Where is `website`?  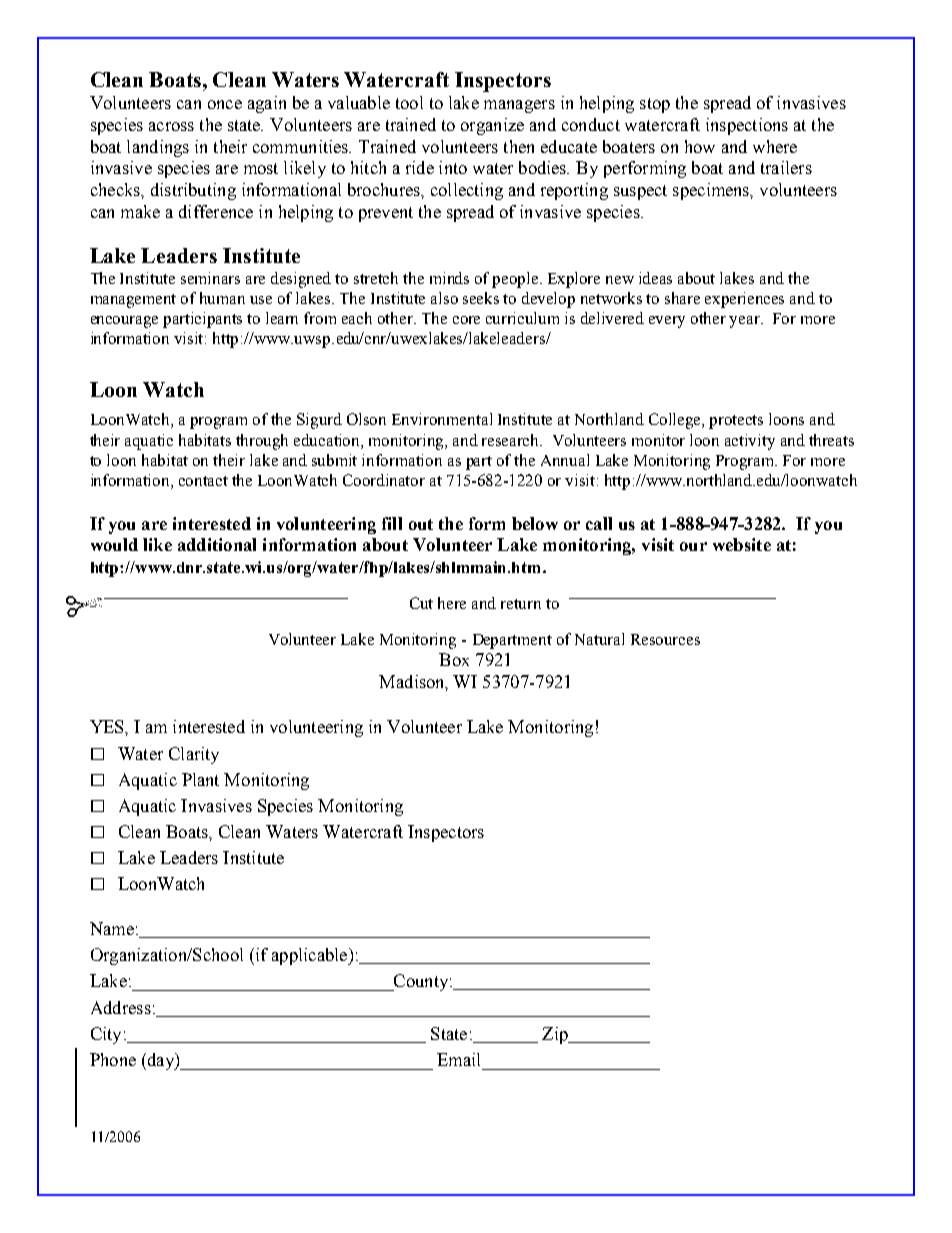
website is located at coordinates (742, 544).
